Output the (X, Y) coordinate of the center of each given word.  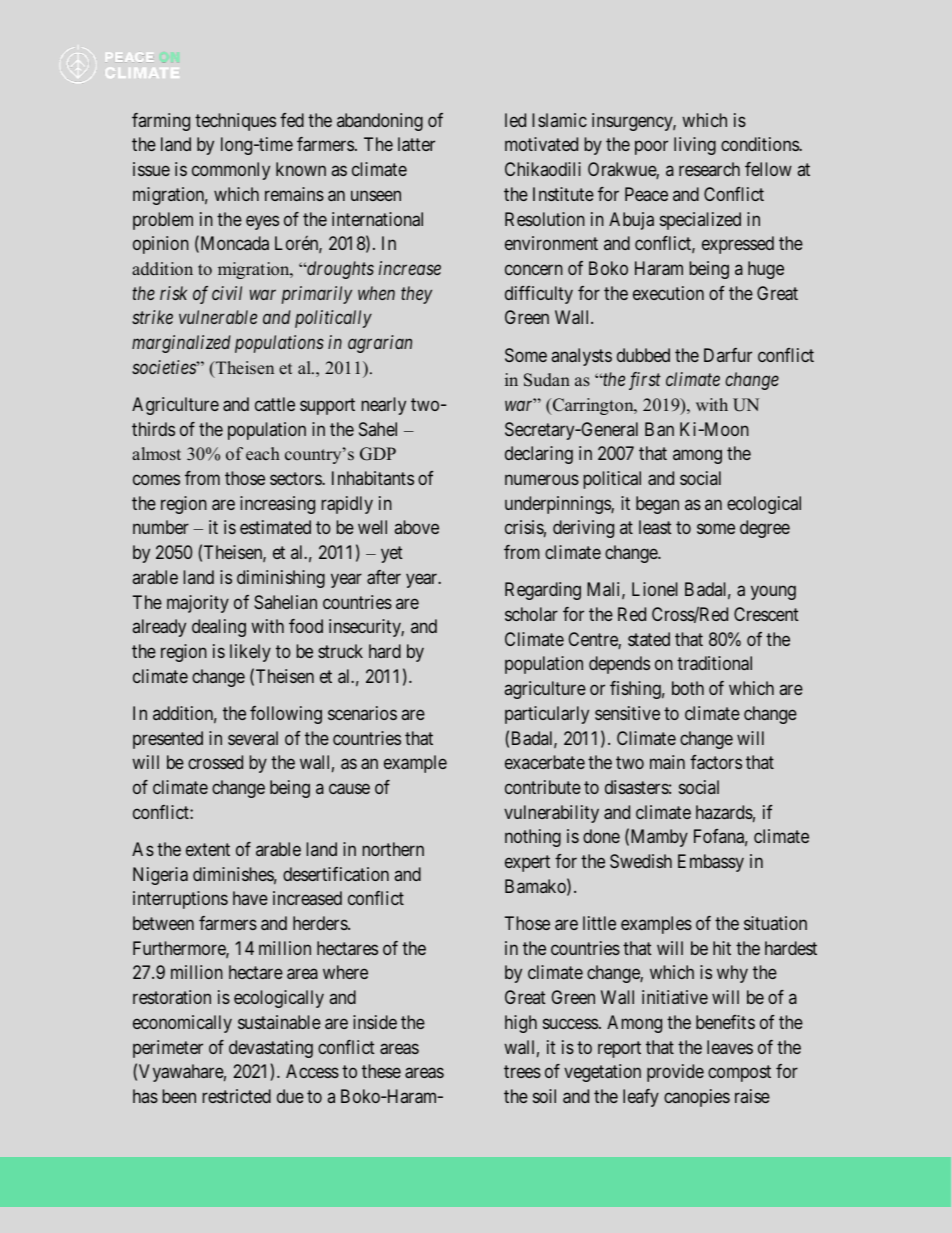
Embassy (711, 863)
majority (198, 604)
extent (208, 849)
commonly (231, 171)
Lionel (655, 589)
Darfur (728, 355)
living (695, 146)
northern (393, 849)
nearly (384, 406)
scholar (531, 614)
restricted (237, 1096)
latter (416, 144)
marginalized (181, 344)
